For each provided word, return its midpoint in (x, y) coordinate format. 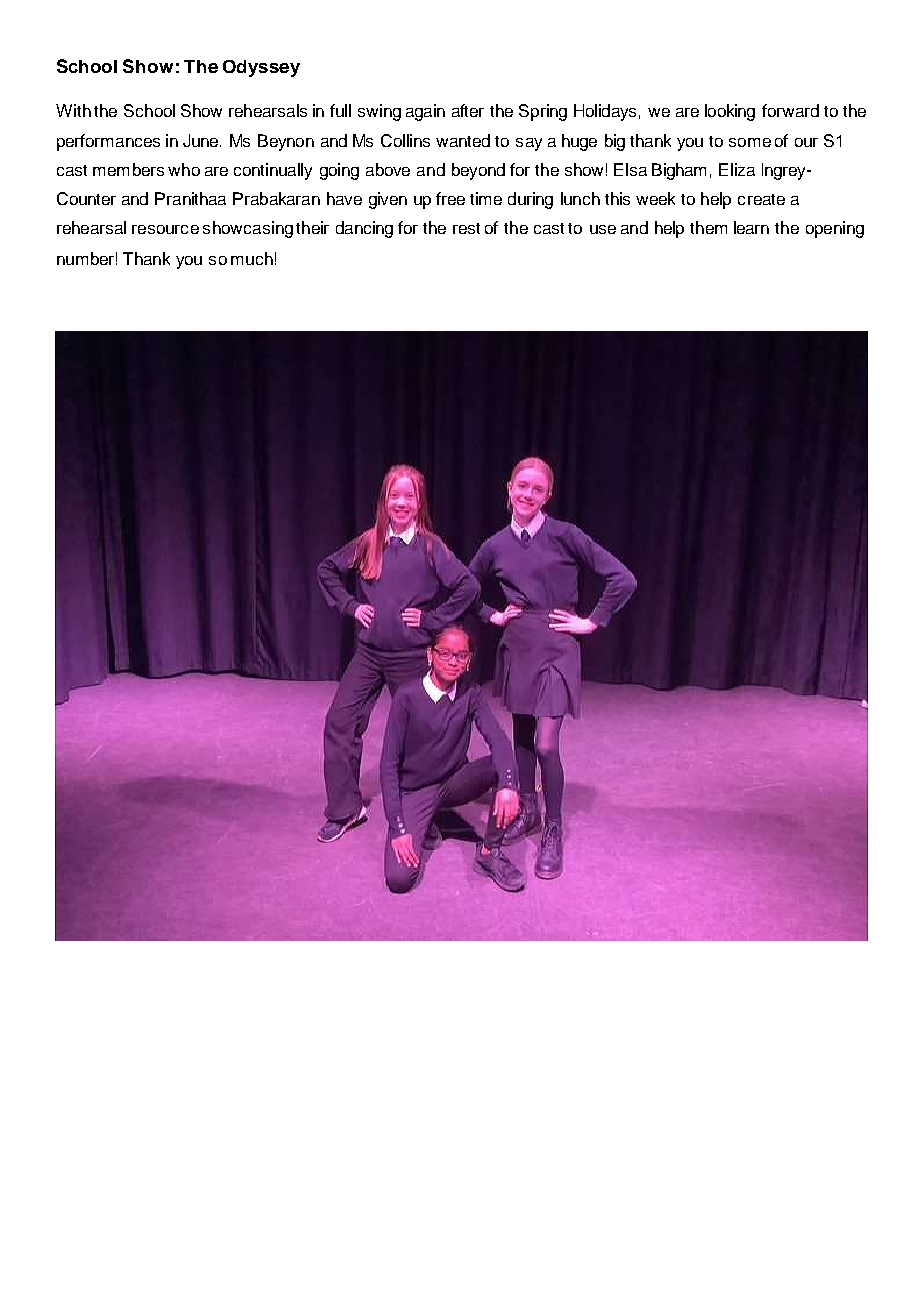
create (761, 199)
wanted (463, 140)
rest (466, 228)
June (202, 140)
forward (790, 110)
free (450, 198)
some (750, 142)
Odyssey (261, 68)
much (252, 258)
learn (751, 227)
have (344, 198)
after (468, 110)
